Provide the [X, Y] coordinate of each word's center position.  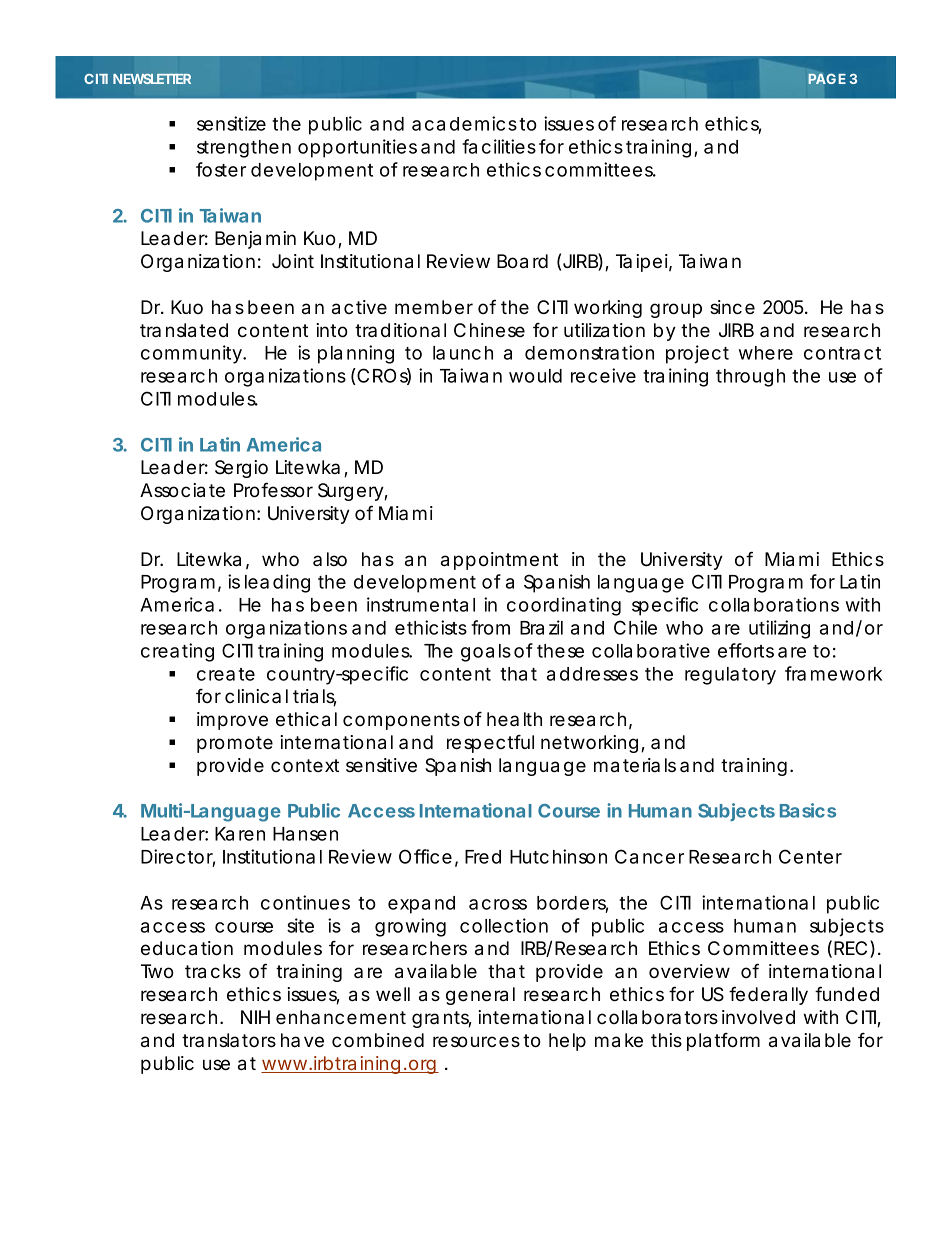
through [750, 378]
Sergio [241, 469]
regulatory [730, 676]
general [480, 996]
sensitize [231, 123]
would [535, 376]
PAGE [827, 78]
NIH [255, 1017]
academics [464, 123]
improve [232, 721]
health [514, 719]
